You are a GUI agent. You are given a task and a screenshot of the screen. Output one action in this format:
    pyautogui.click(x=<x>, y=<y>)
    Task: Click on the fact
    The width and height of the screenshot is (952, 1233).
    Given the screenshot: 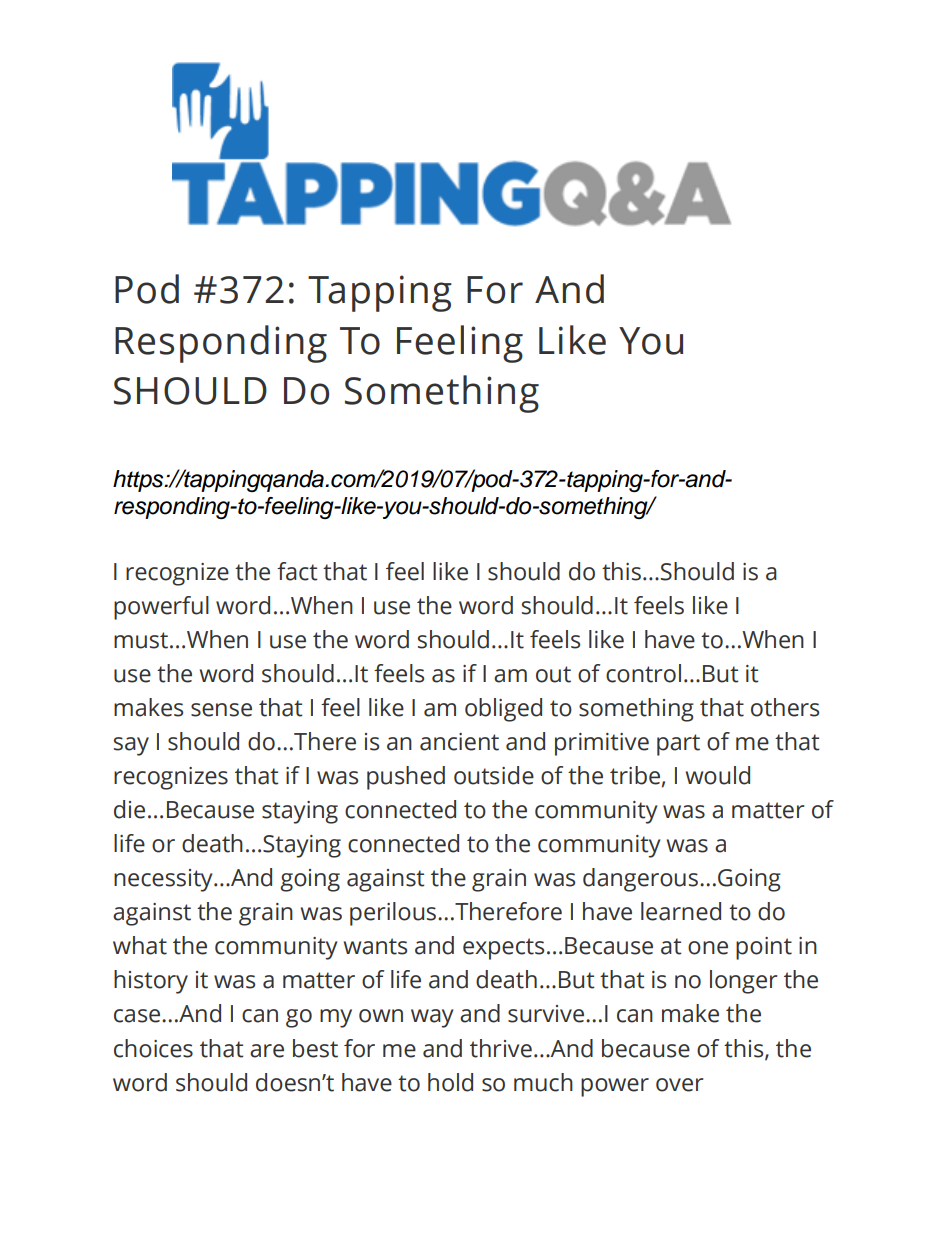 What is the action you would take?
    pyautogui.click(x=297, y=571)
